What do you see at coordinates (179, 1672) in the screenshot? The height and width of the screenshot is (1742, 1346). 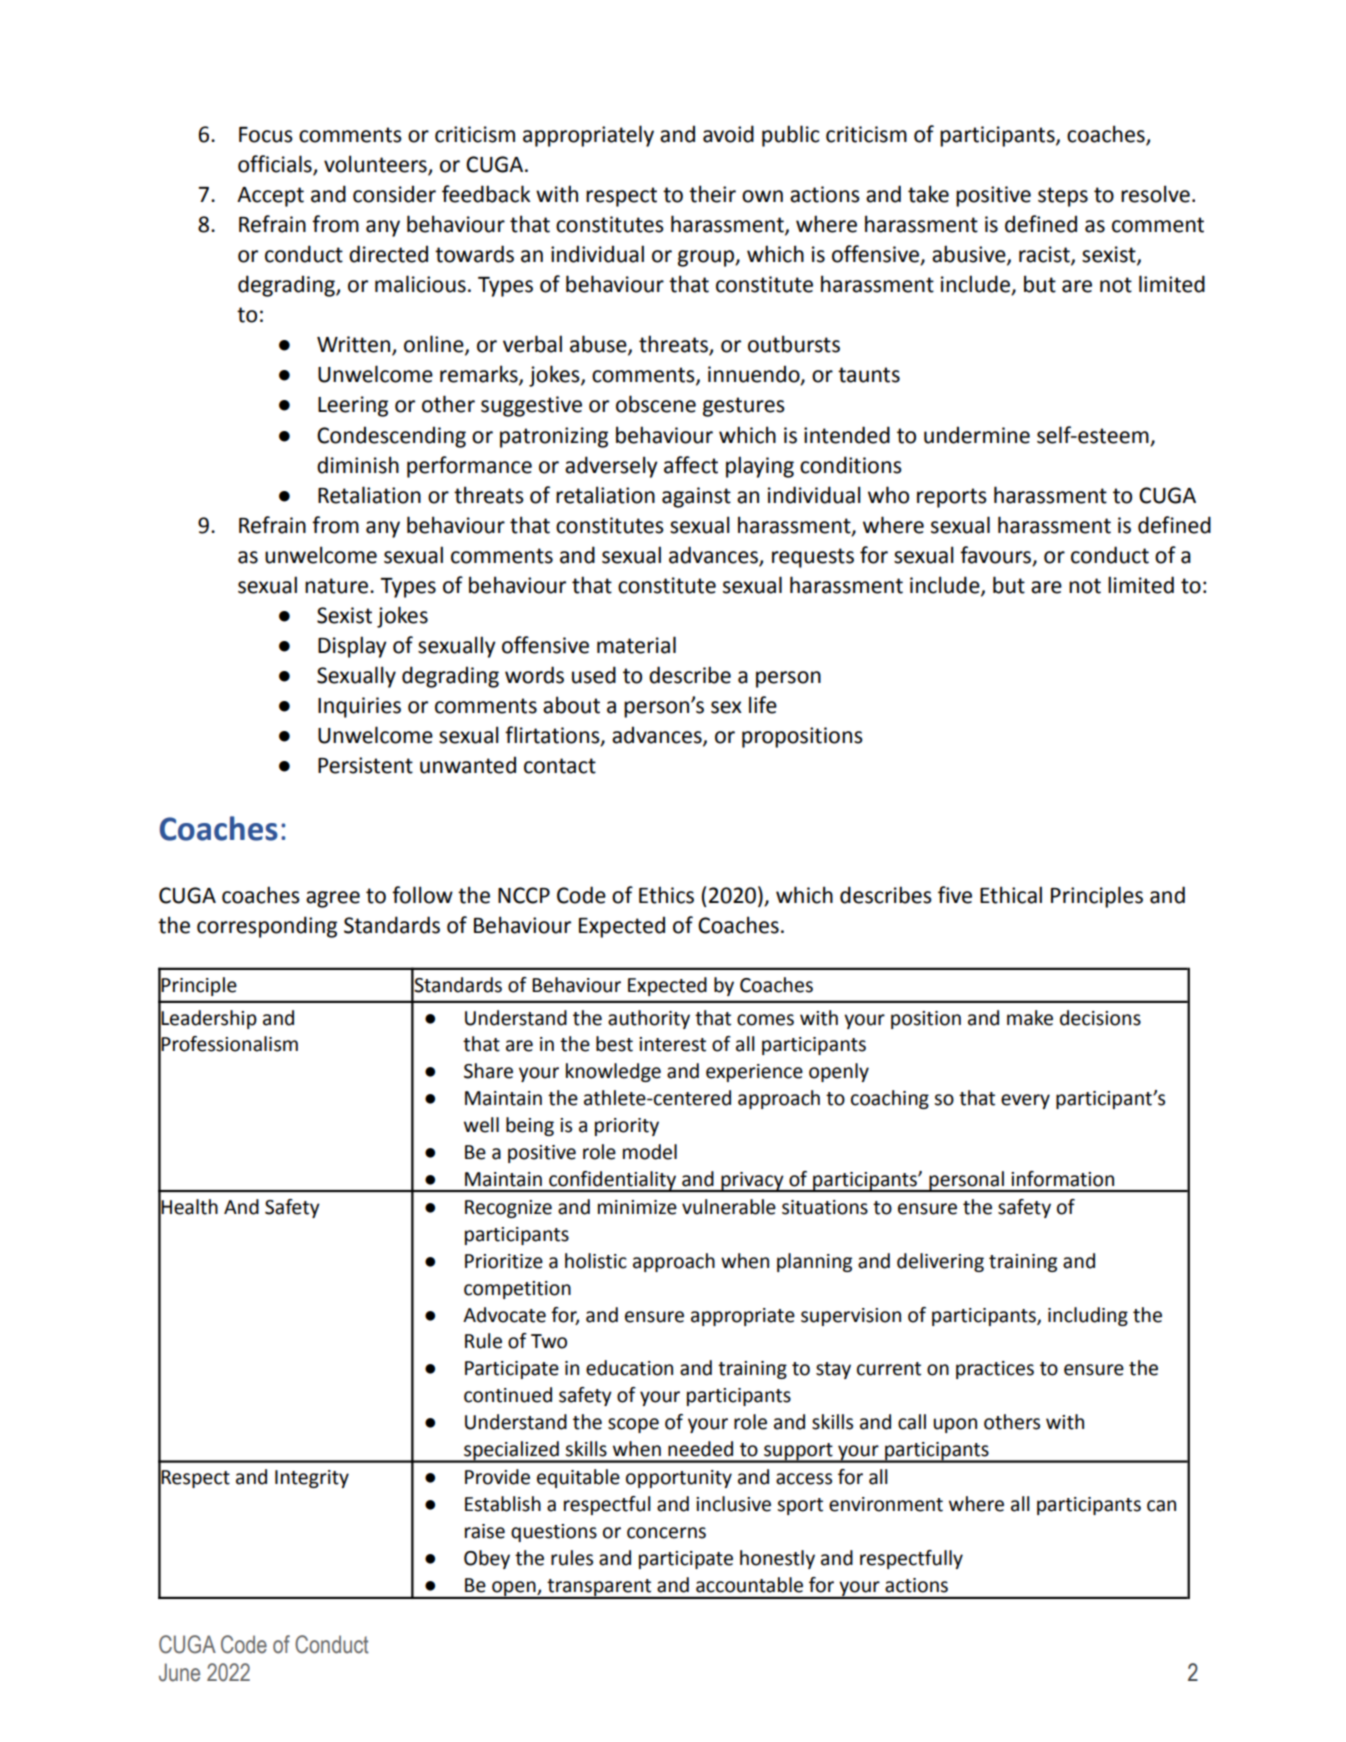 I see `June` at bounding box center [179, 1672].
